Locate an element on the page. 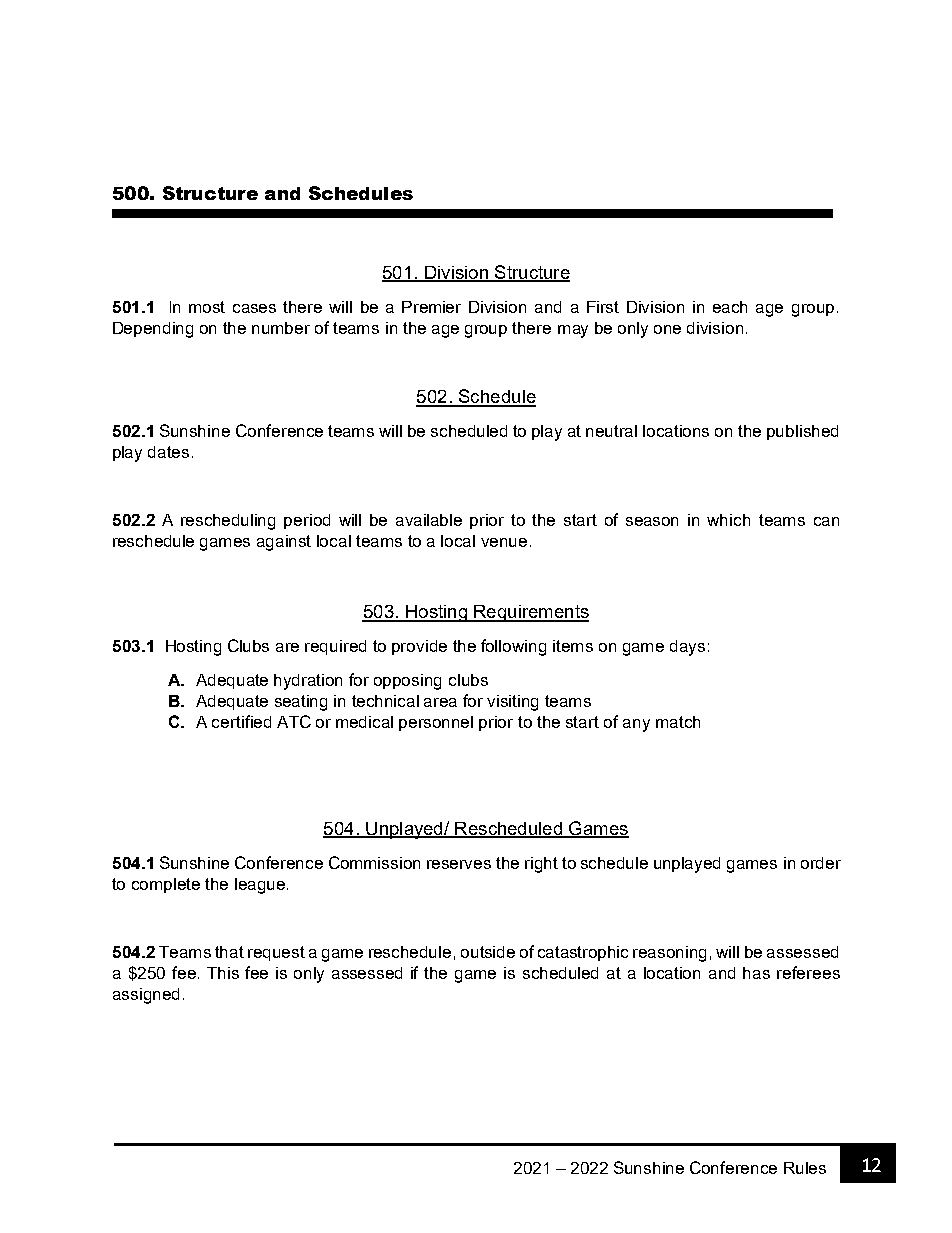  Premier is located at coordinates (431, 307).
